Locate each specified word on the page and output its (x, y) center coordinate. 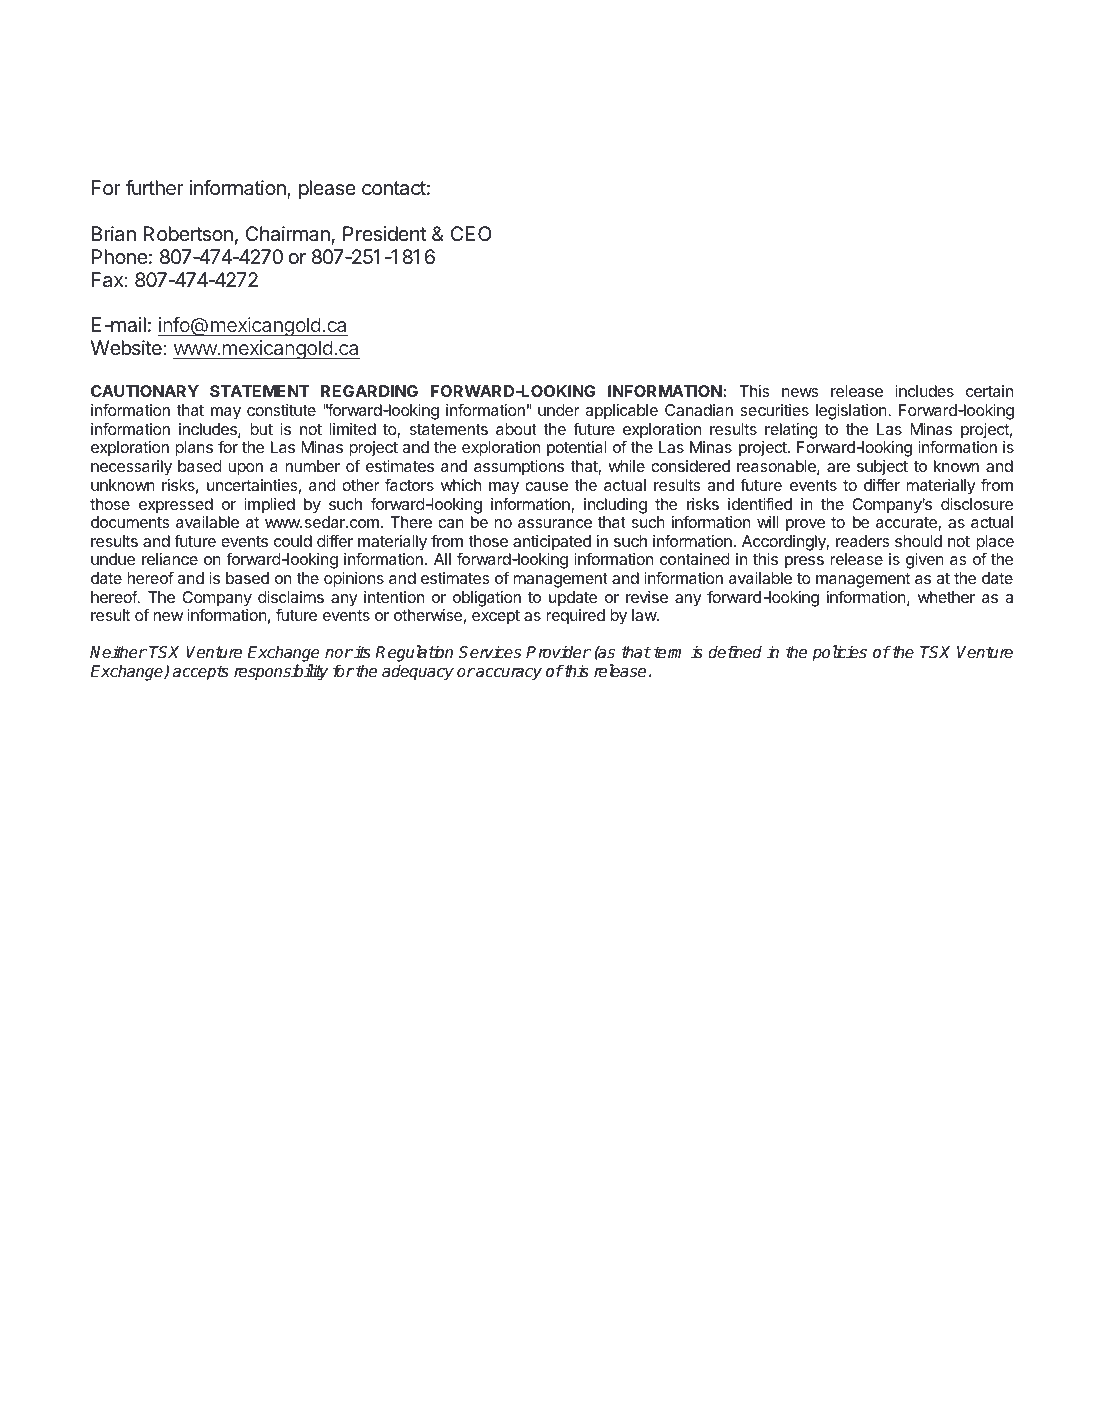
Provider (558, 652)
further (154, 188)
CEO (471, 233)
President (384, 234)
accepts (201, 673)
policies (839, 653)
